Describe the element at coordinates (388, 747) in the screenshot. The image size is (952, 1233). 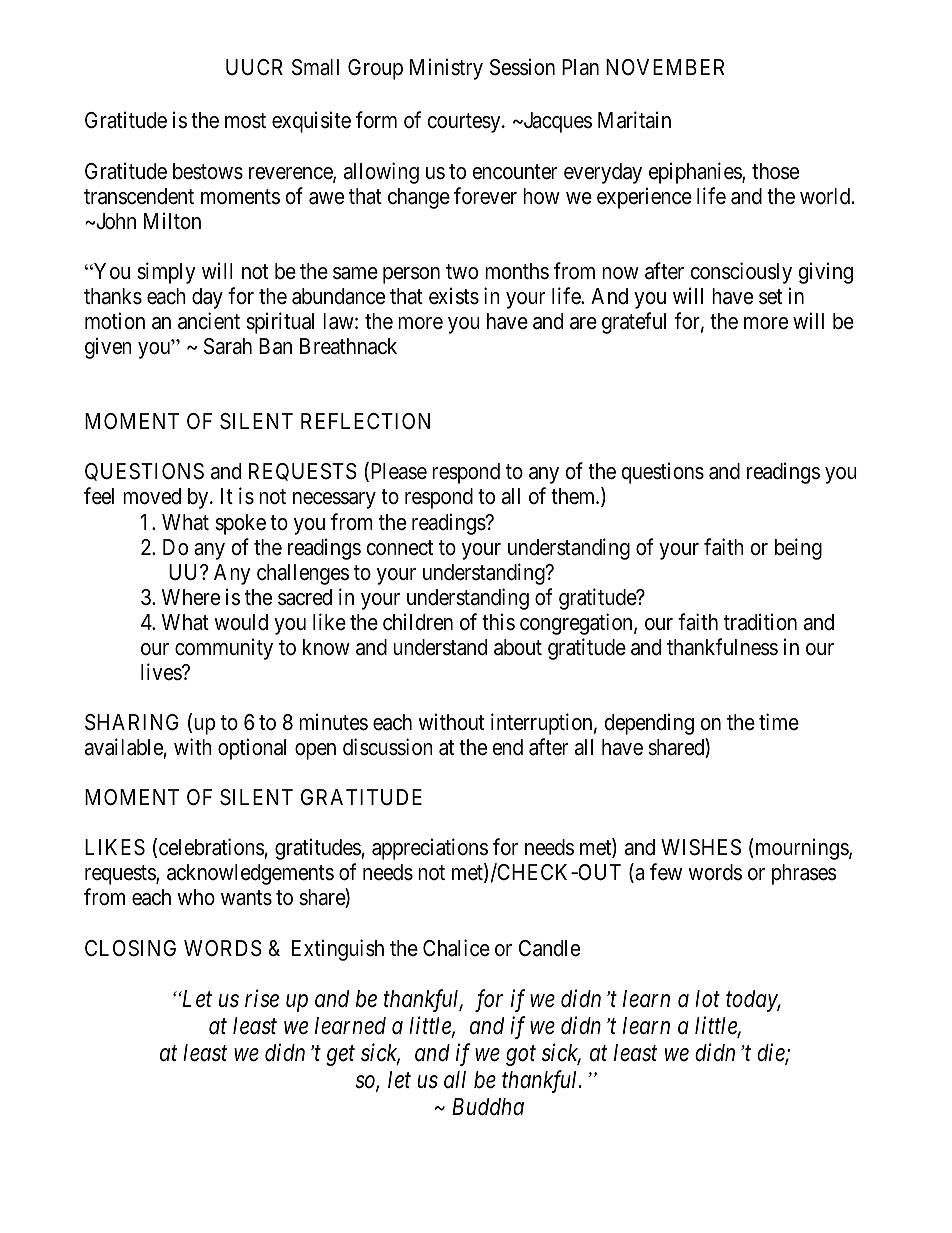
I see `discussion` at that location.
